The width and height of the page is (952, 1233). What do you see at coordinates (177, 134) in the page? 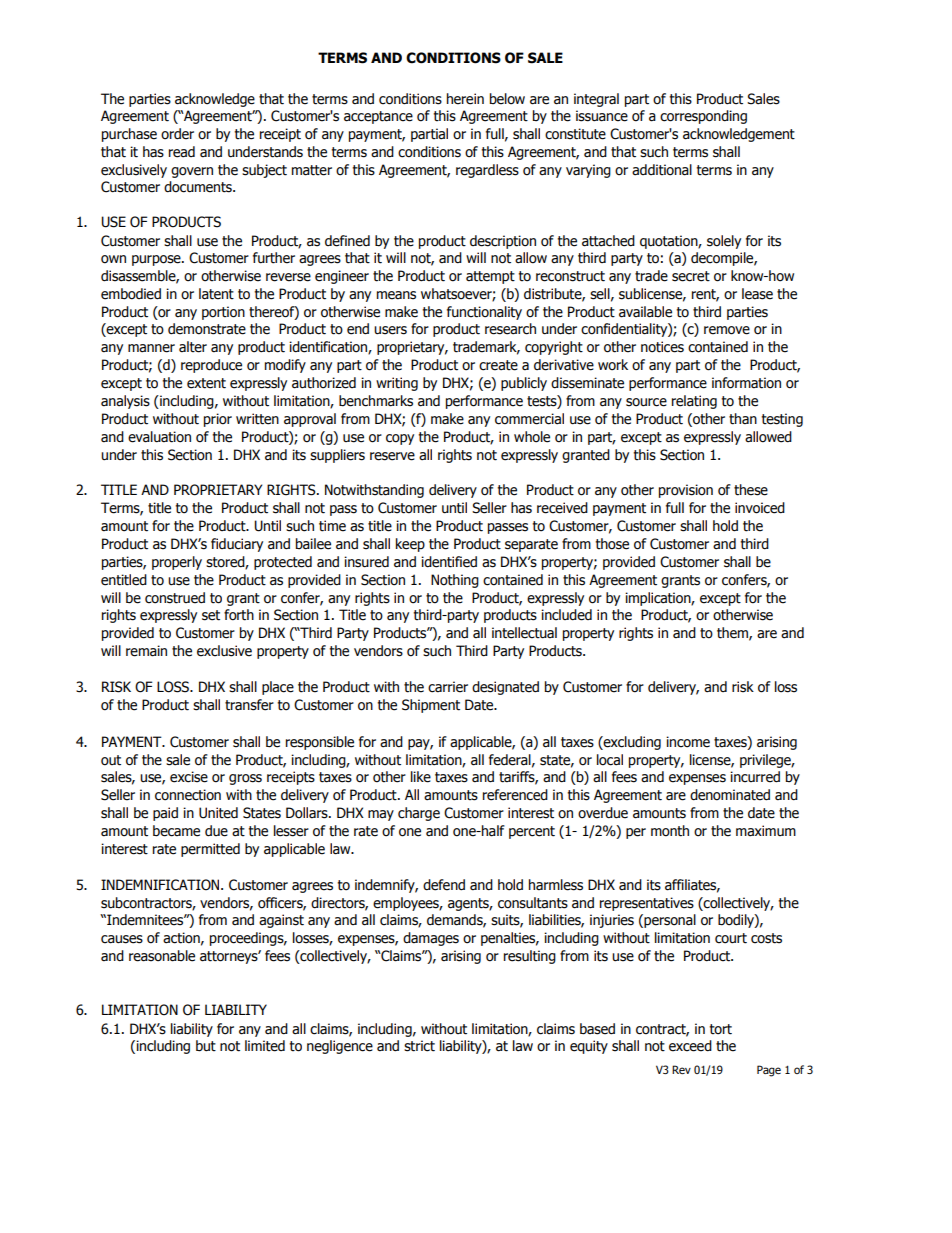
I see `order` at bounding box center [177, 134].
